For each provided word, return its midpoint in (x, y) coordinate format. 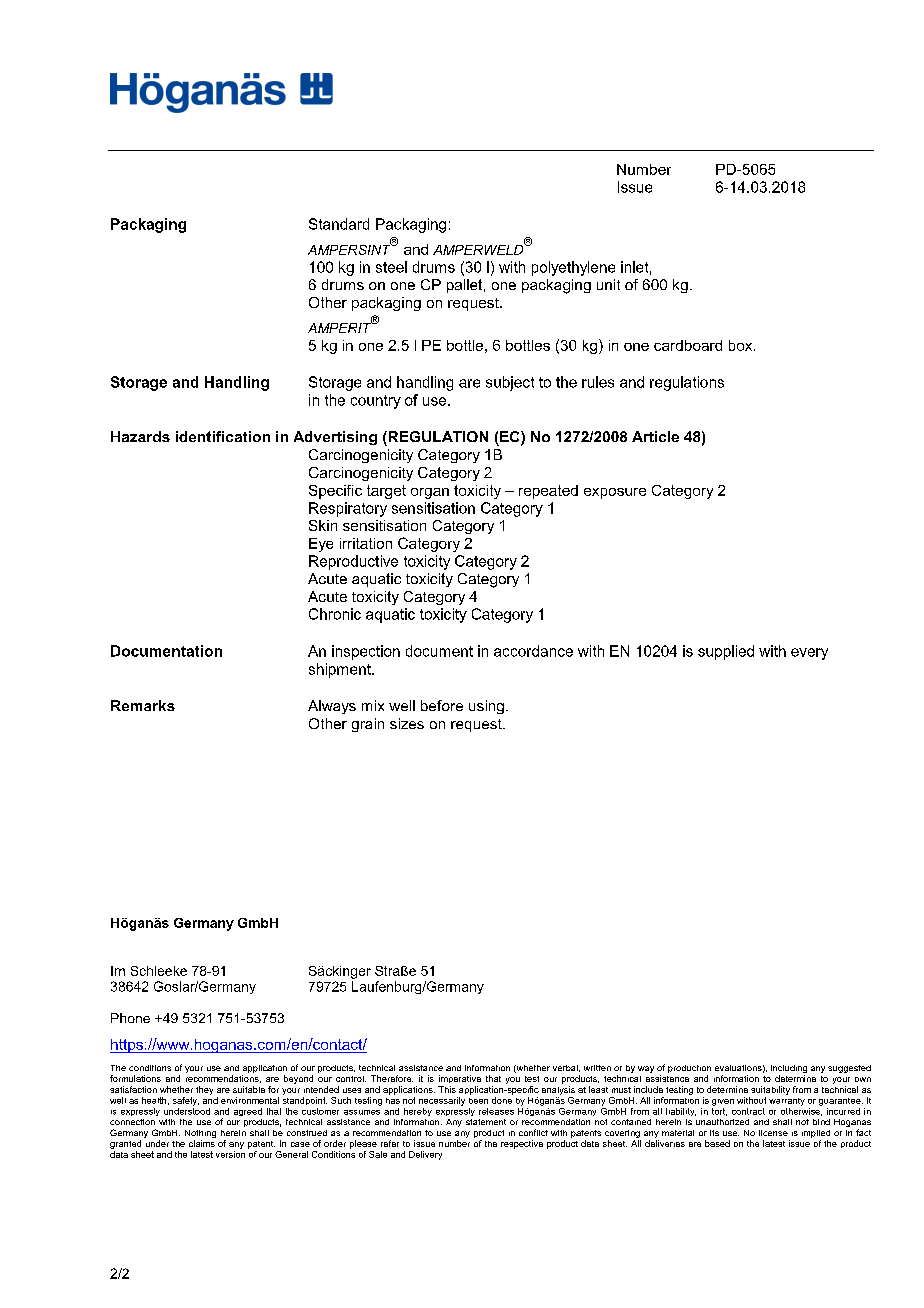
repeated (548, 492)
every (809, 654)
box (742, 345)
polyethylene (573, 268)
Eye (321, 545)
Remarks (143, 705)
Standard (339, 224)
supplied (726, 652)
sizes (407, 723)
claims (202, 1143)
